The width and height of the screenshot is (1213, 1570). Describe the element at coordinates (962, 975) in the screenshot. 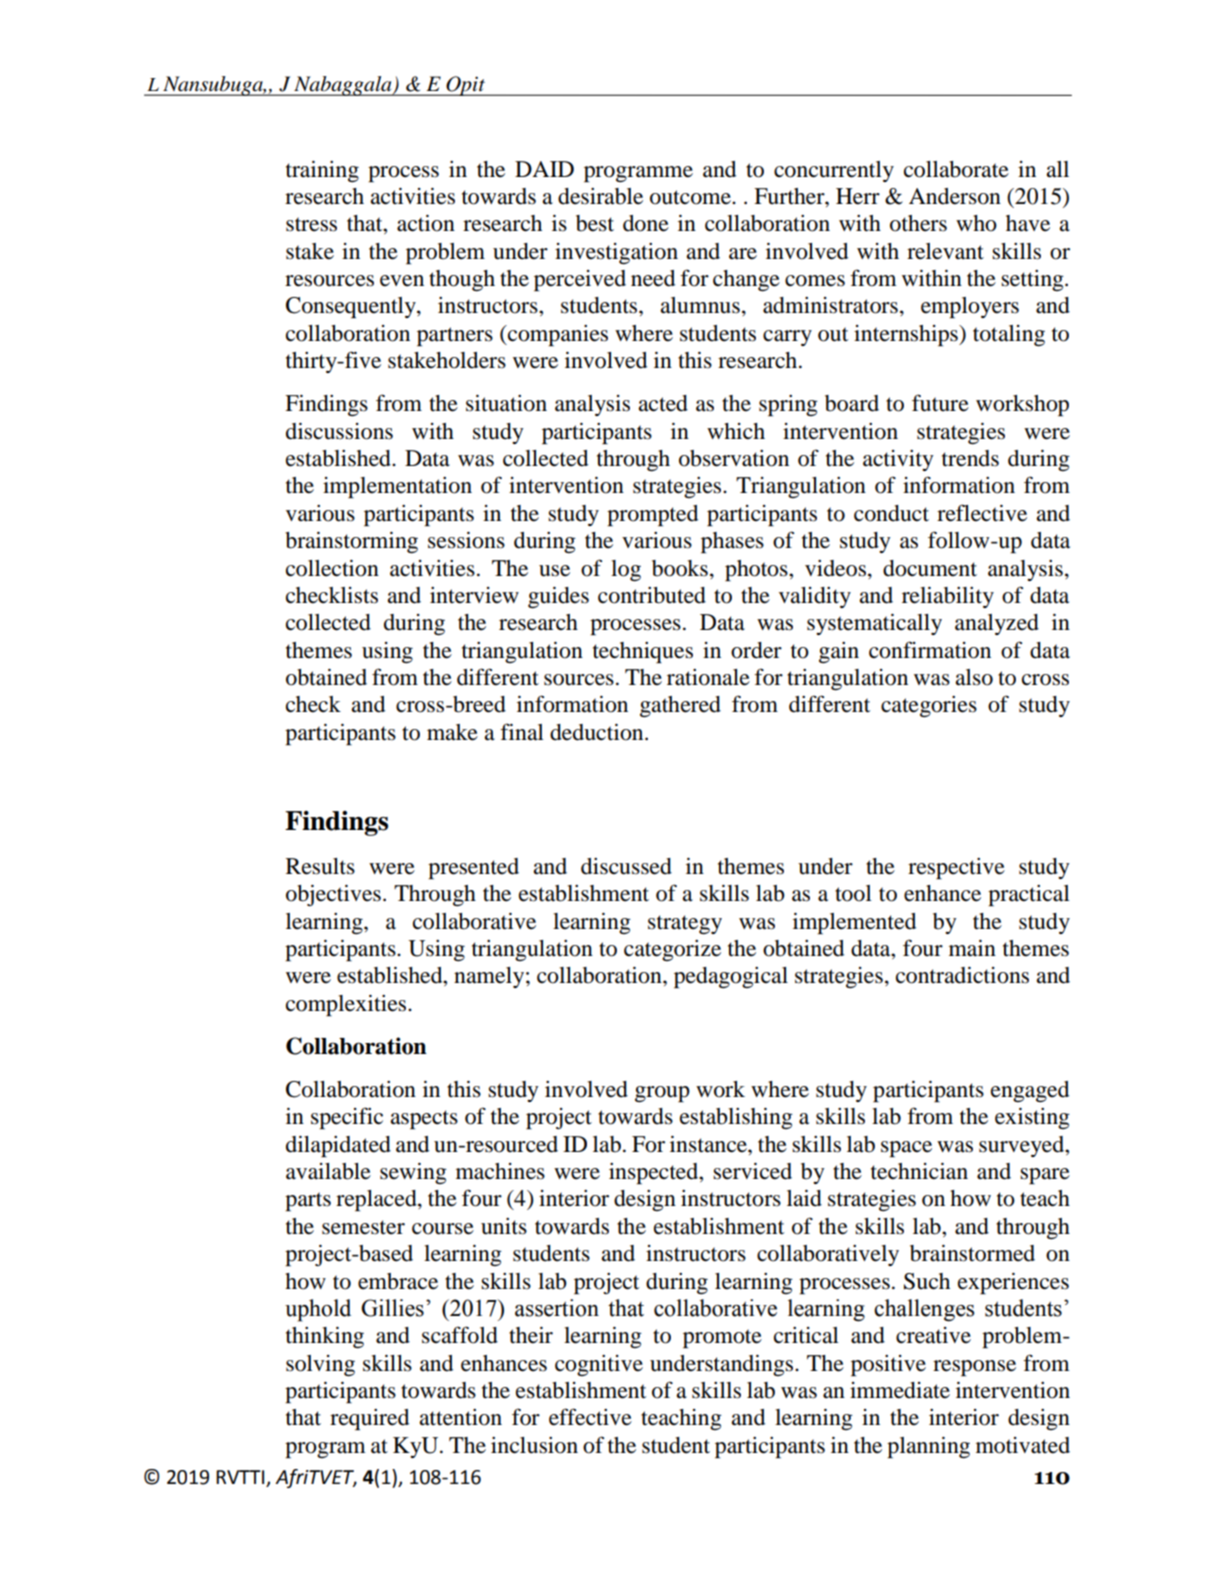

I see `contradictions` at that location.
